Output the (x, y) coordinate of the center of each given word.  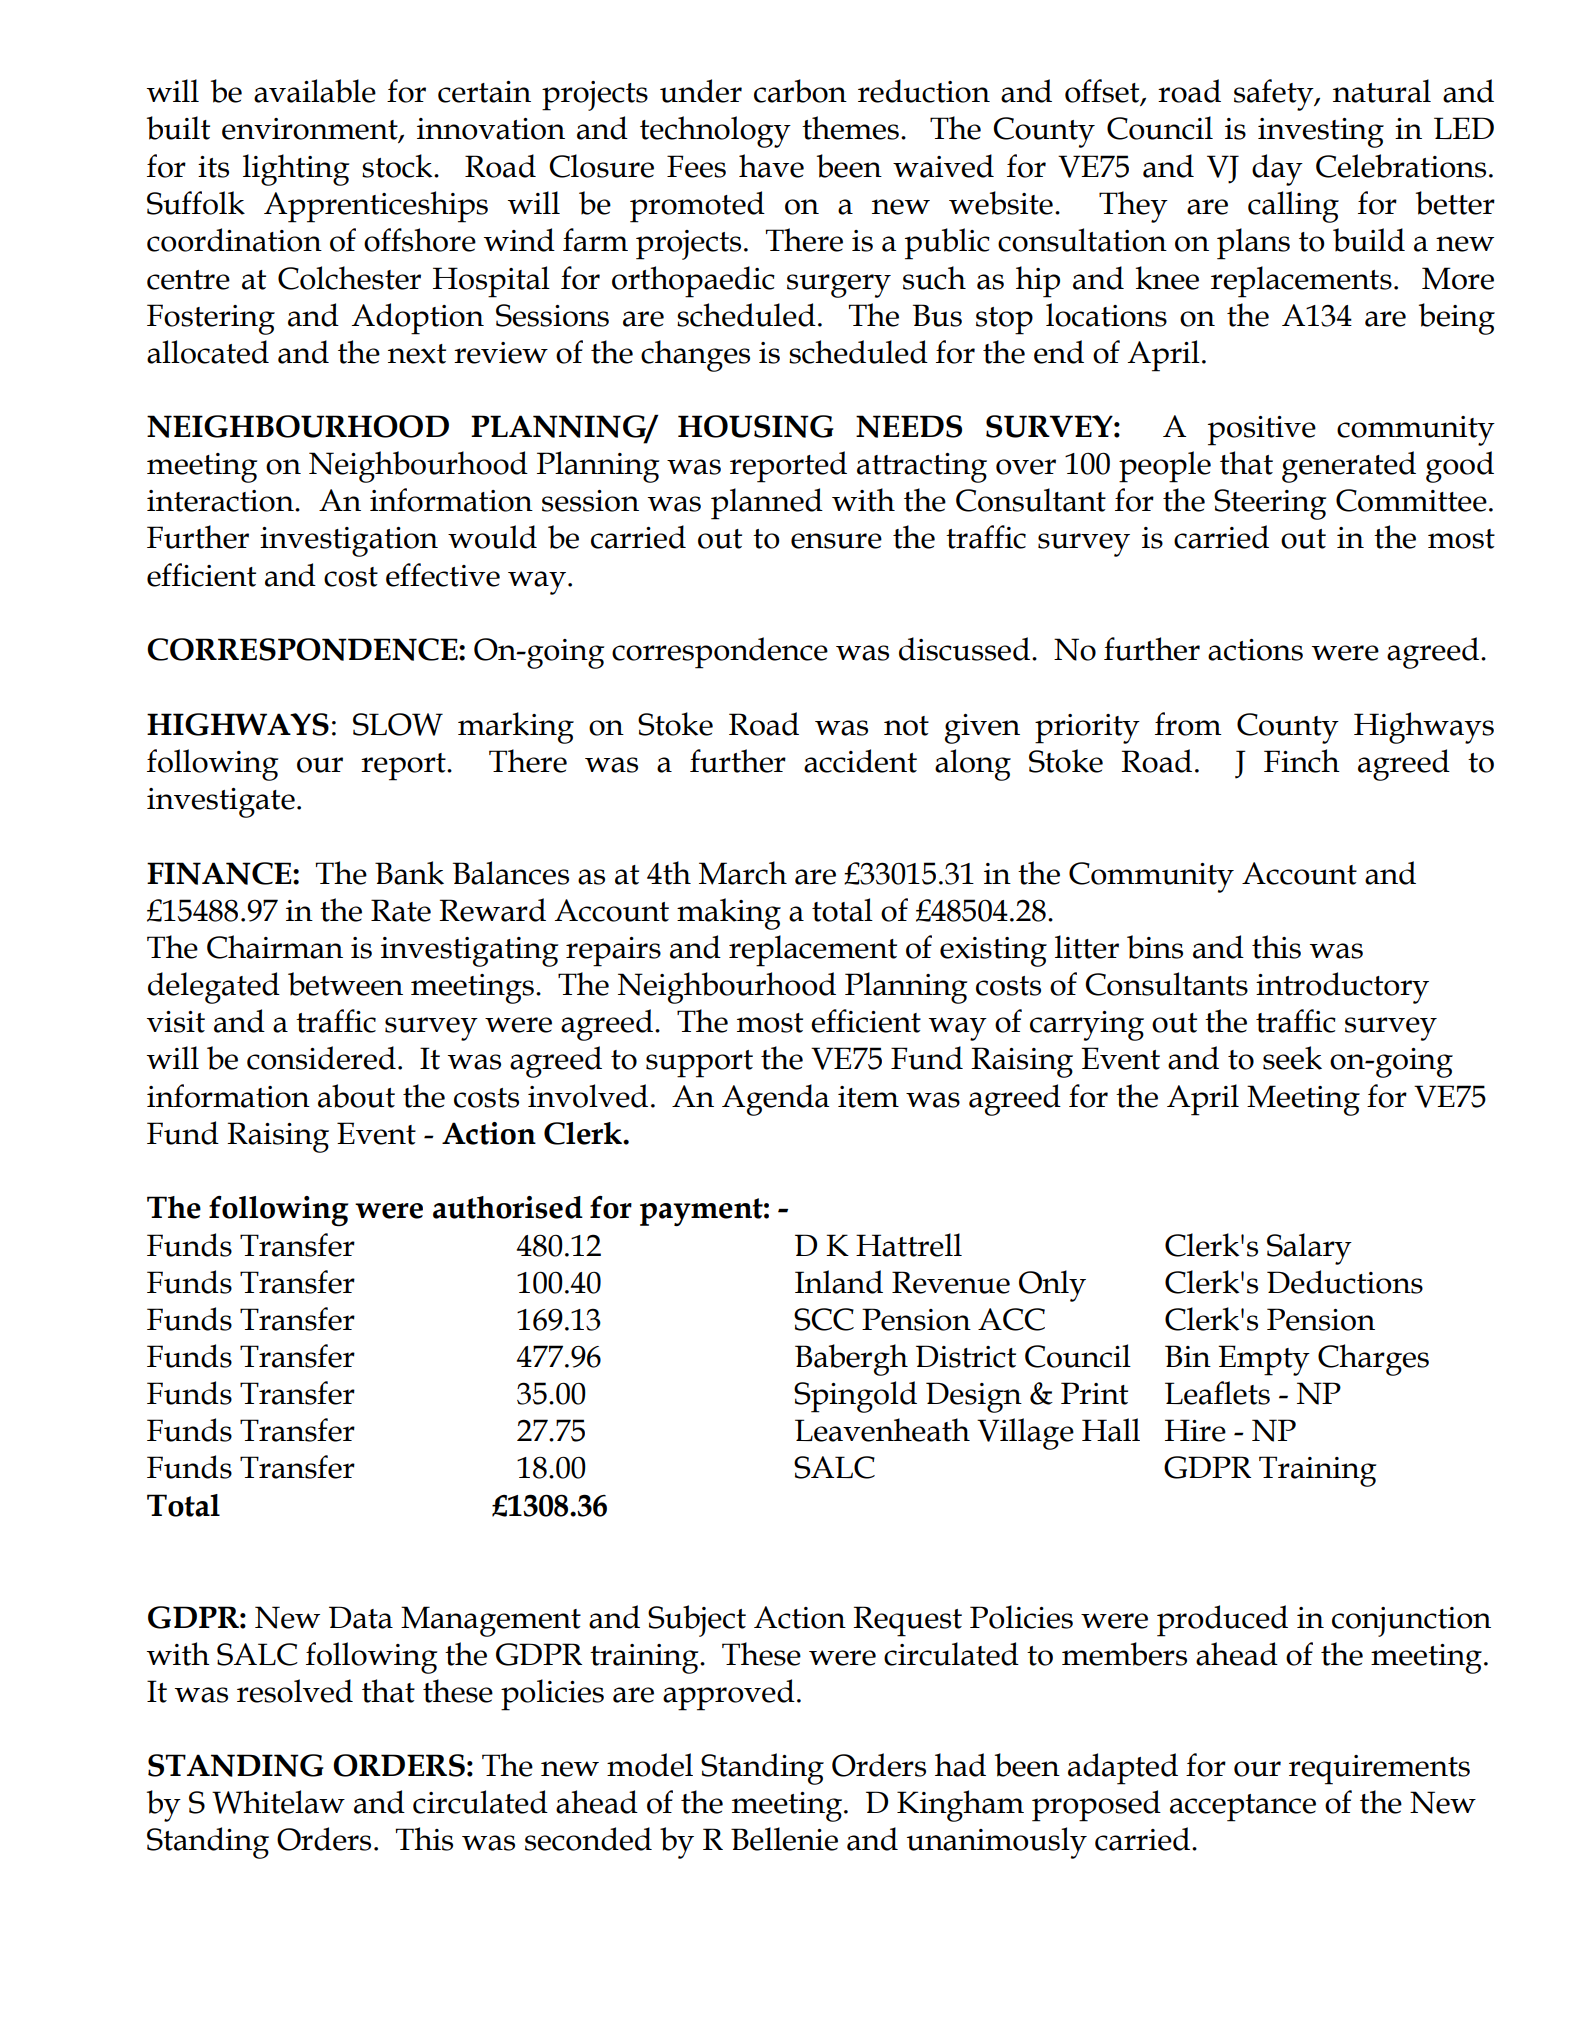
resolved (295, 1691)
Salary (1309, 1249)
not (906, 726)
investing (1321, 133)
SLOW (398, 724)
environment (311, 130)
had (960, 1765)
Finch (1302, 761)
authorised (508, 1207)
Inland (839, 1282)
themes (850, 128)
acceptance (1243, 1808)
